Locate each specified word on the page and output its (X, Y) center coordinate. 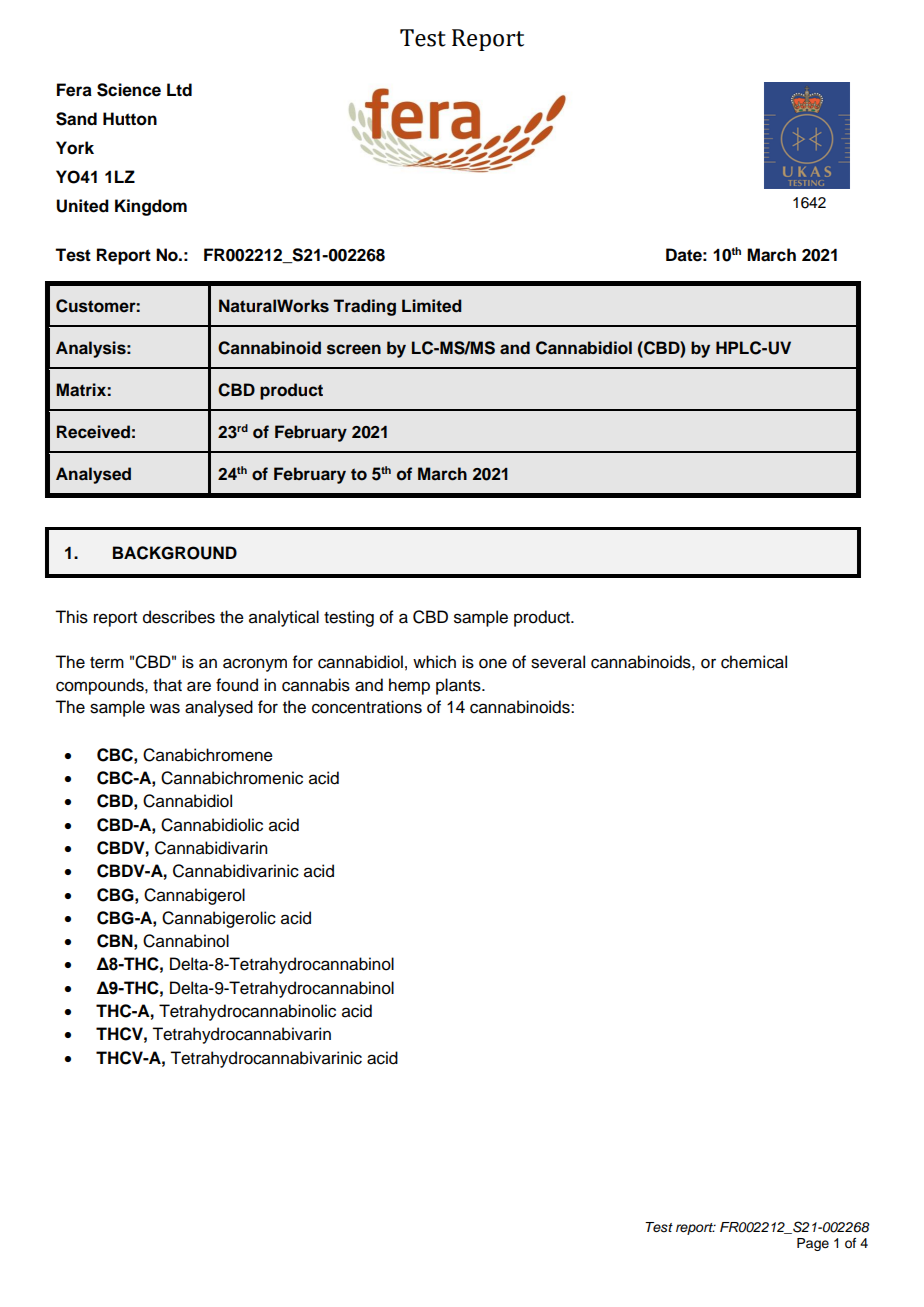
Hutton (130, 119)
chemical (754, 662)
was (165, 708)
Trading (365, 307)
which (434, 662)
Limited (432, 306)
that (167, 685)
